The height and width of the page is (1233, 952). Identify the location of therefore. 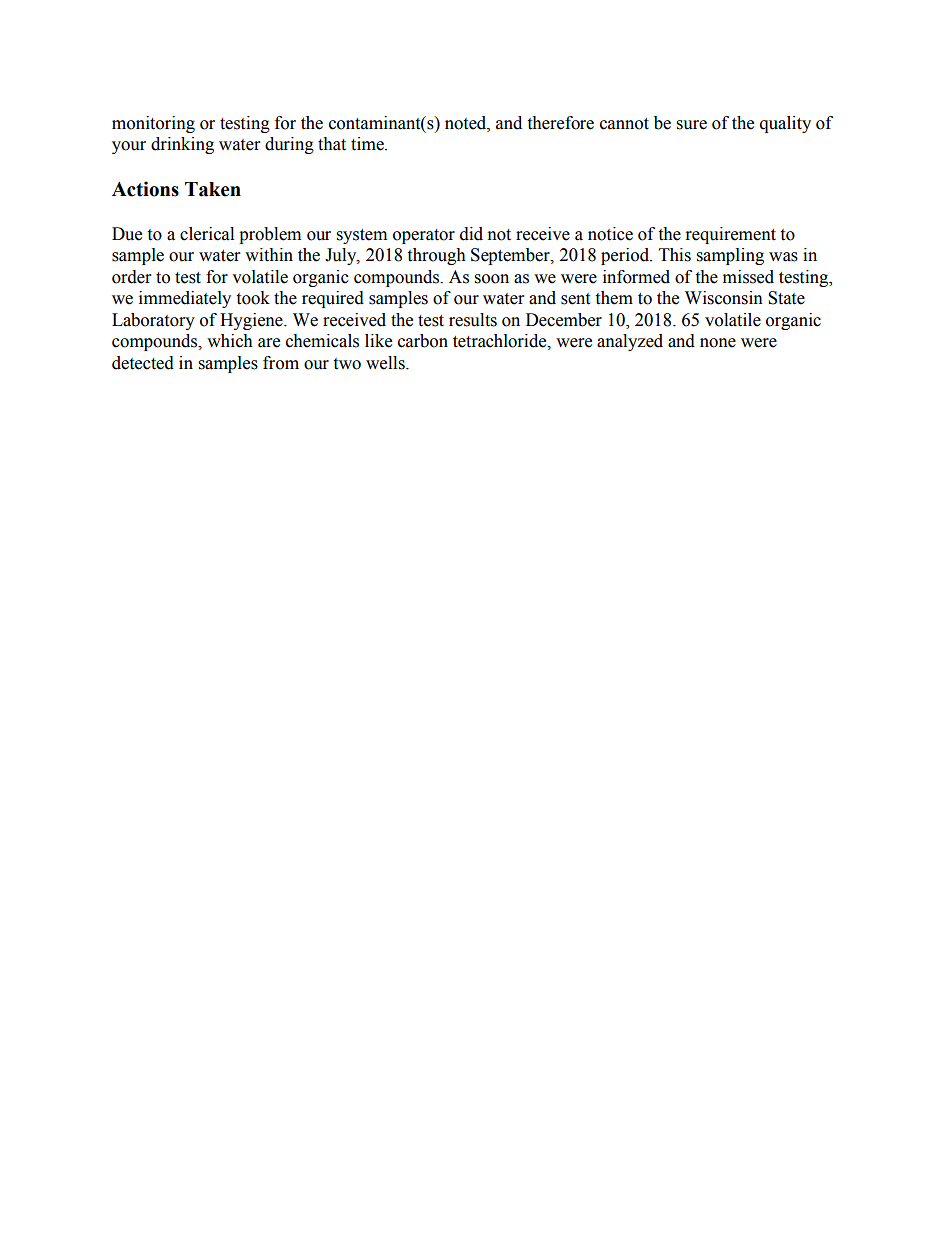
(560, 123).
